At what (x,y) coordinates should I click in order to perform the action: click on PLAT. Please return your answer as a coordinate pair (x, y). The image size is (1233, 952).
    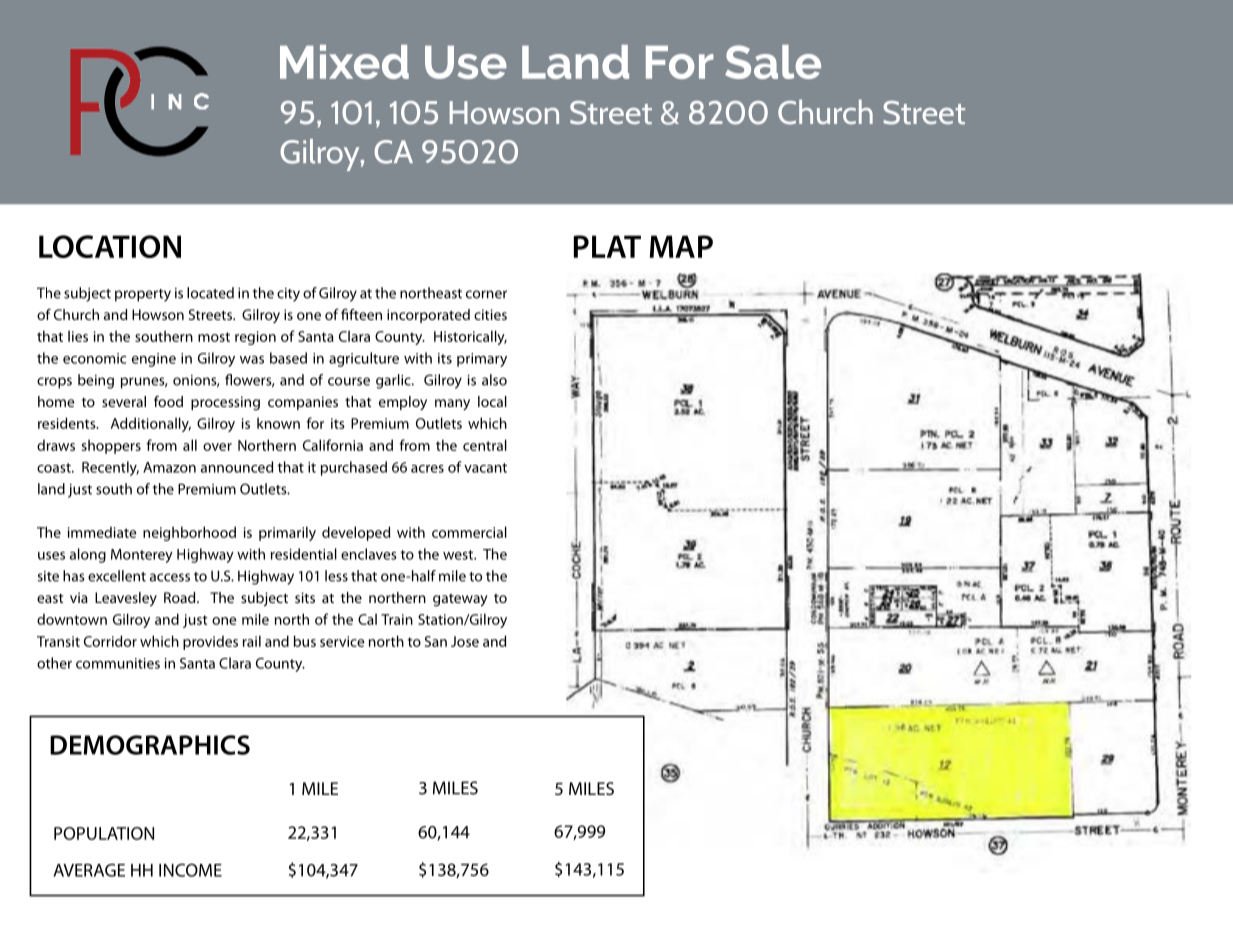
    Looking at the image, I should click on (607, 246).
